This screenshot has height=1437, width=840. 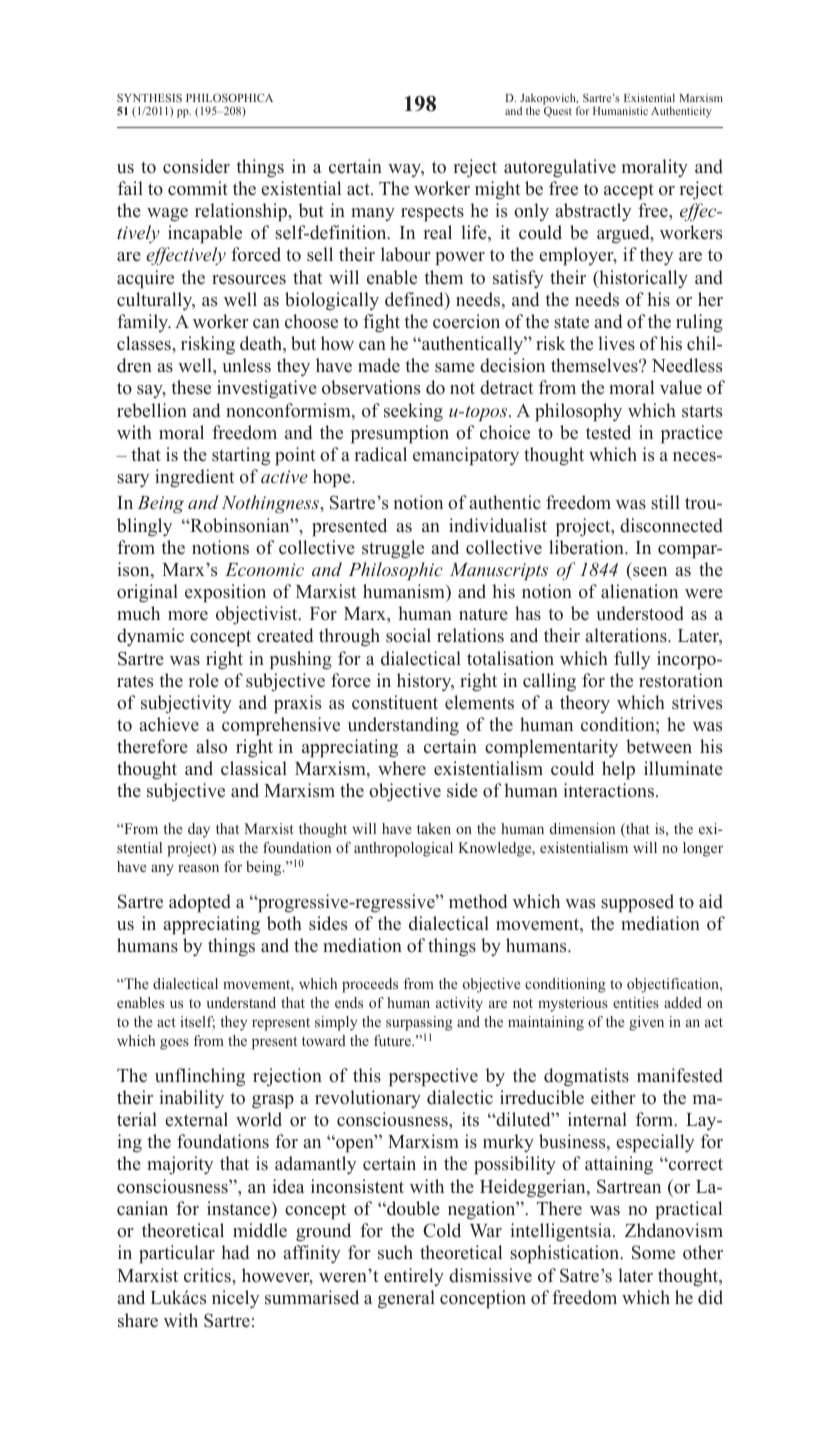 What do you see at coordinates (198, 188) in the screenshot?
I see `commit` at bounding box center [198, 188].
